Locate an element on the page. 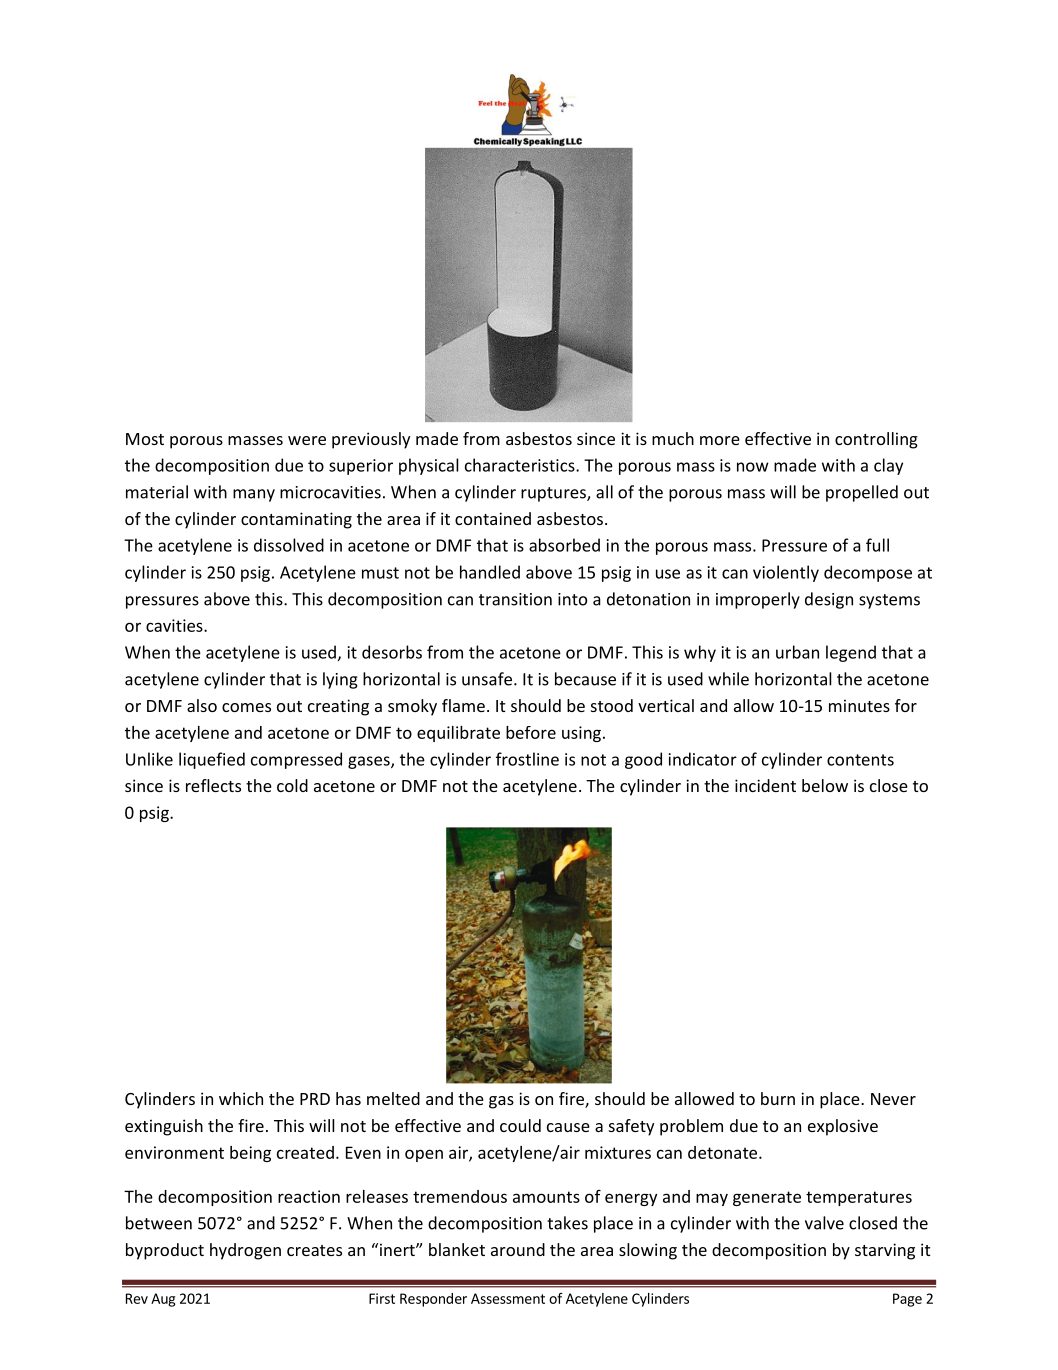 The height and width of the page is (1370, 1058). starving is located at coordinates (885, 1251).
